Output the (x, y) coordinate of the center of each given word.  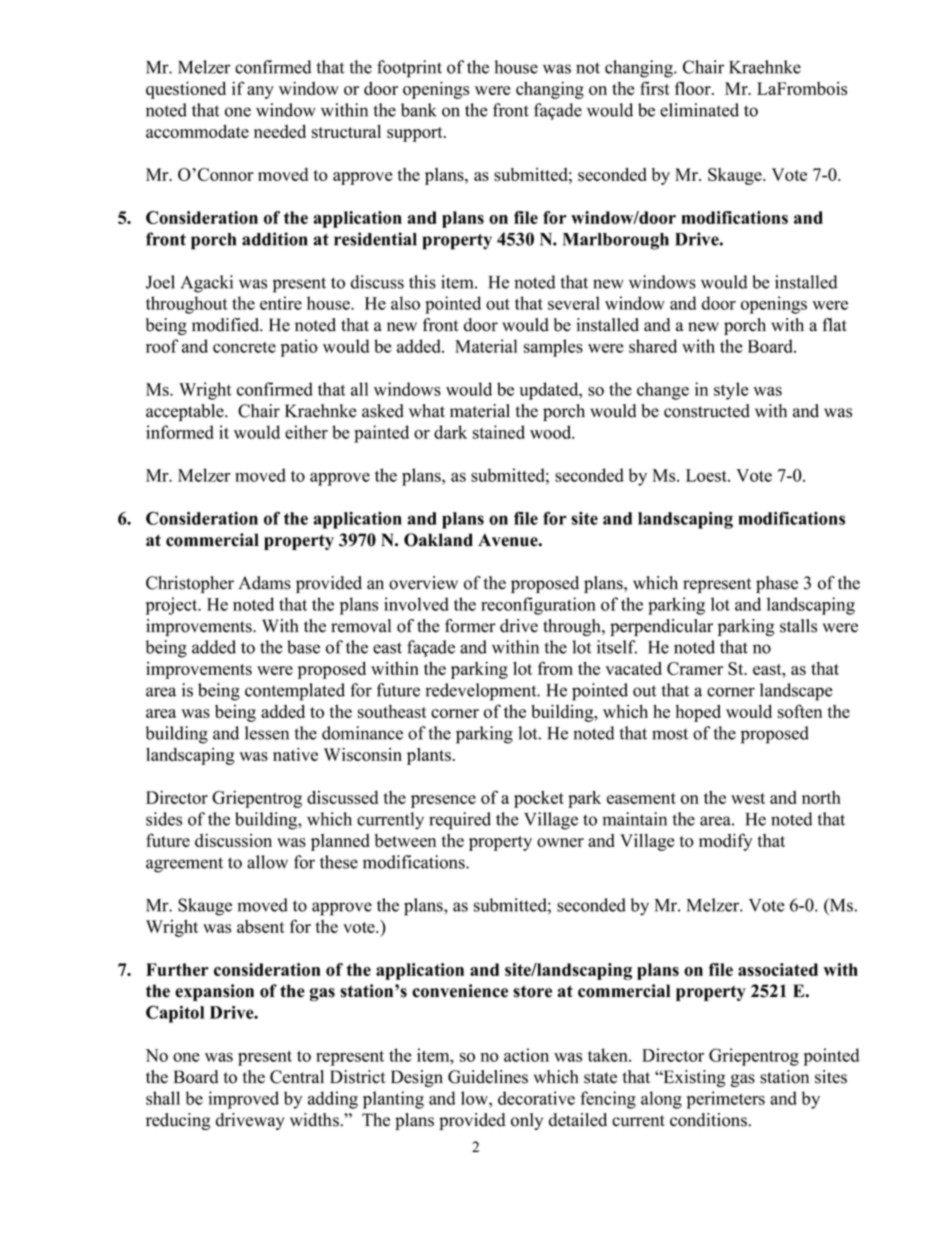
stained (499, 432)
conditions (708, 1120)
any (260, 92)
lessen (267, 733)
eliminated (699, 110)
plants (429, 756)
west (748, 798)
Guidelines (488, 1077)
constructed (707, 411)
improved (244, 1100)
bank (419, 110)
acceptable (186, 412)
